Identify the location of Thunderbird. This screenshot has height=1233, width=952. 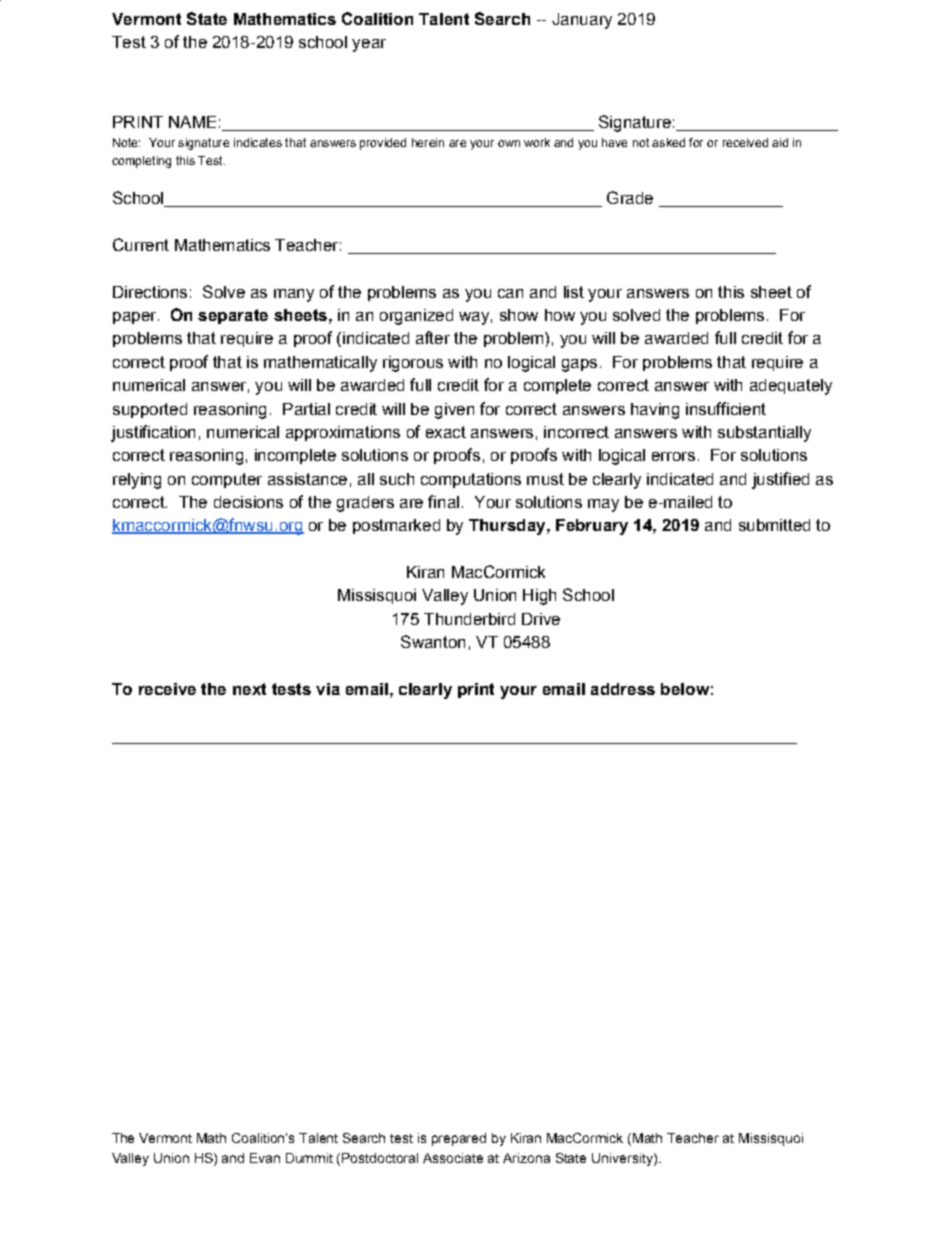
(469, 619).
